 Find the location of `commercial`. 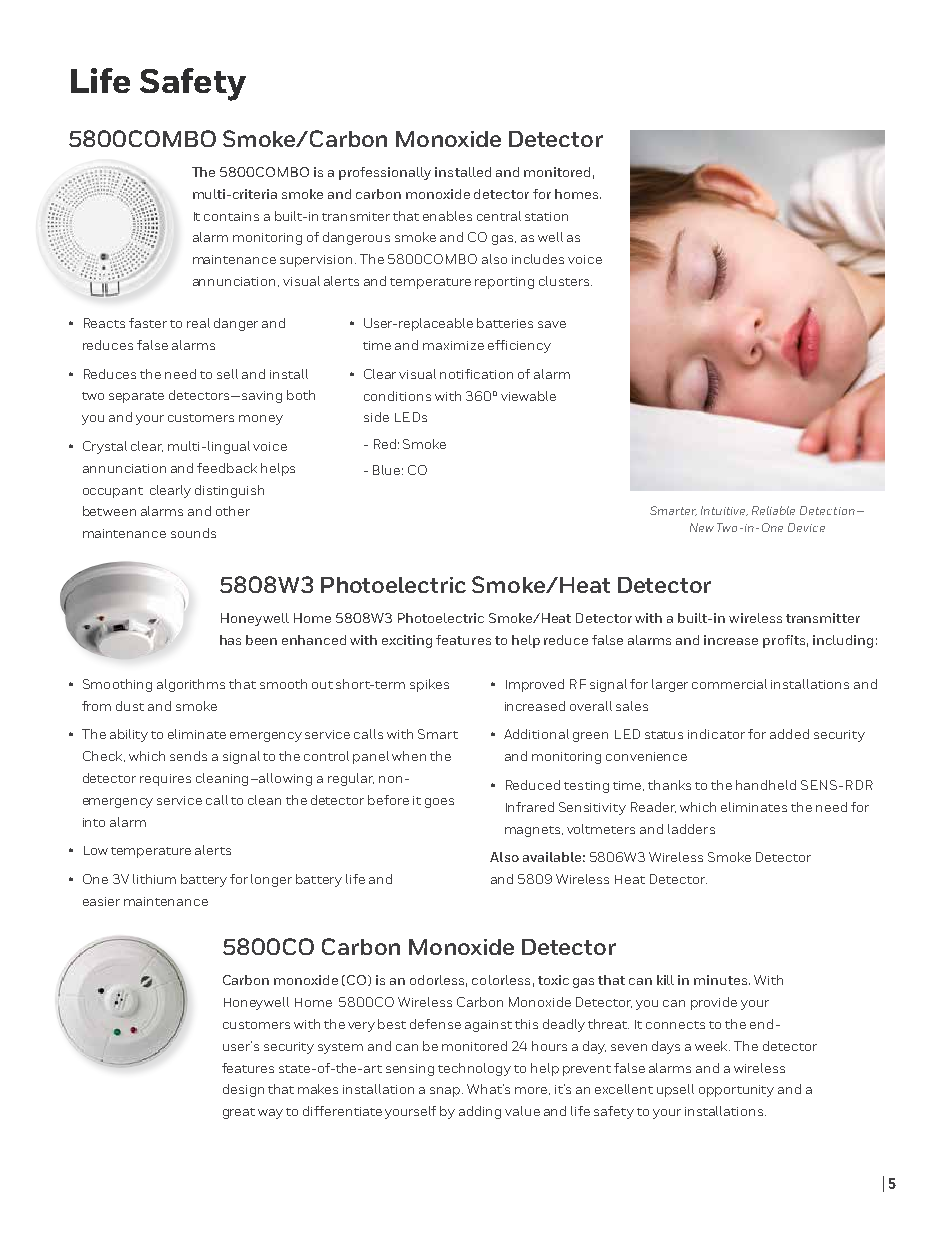

commercial is located at coordinates (729, 684).
